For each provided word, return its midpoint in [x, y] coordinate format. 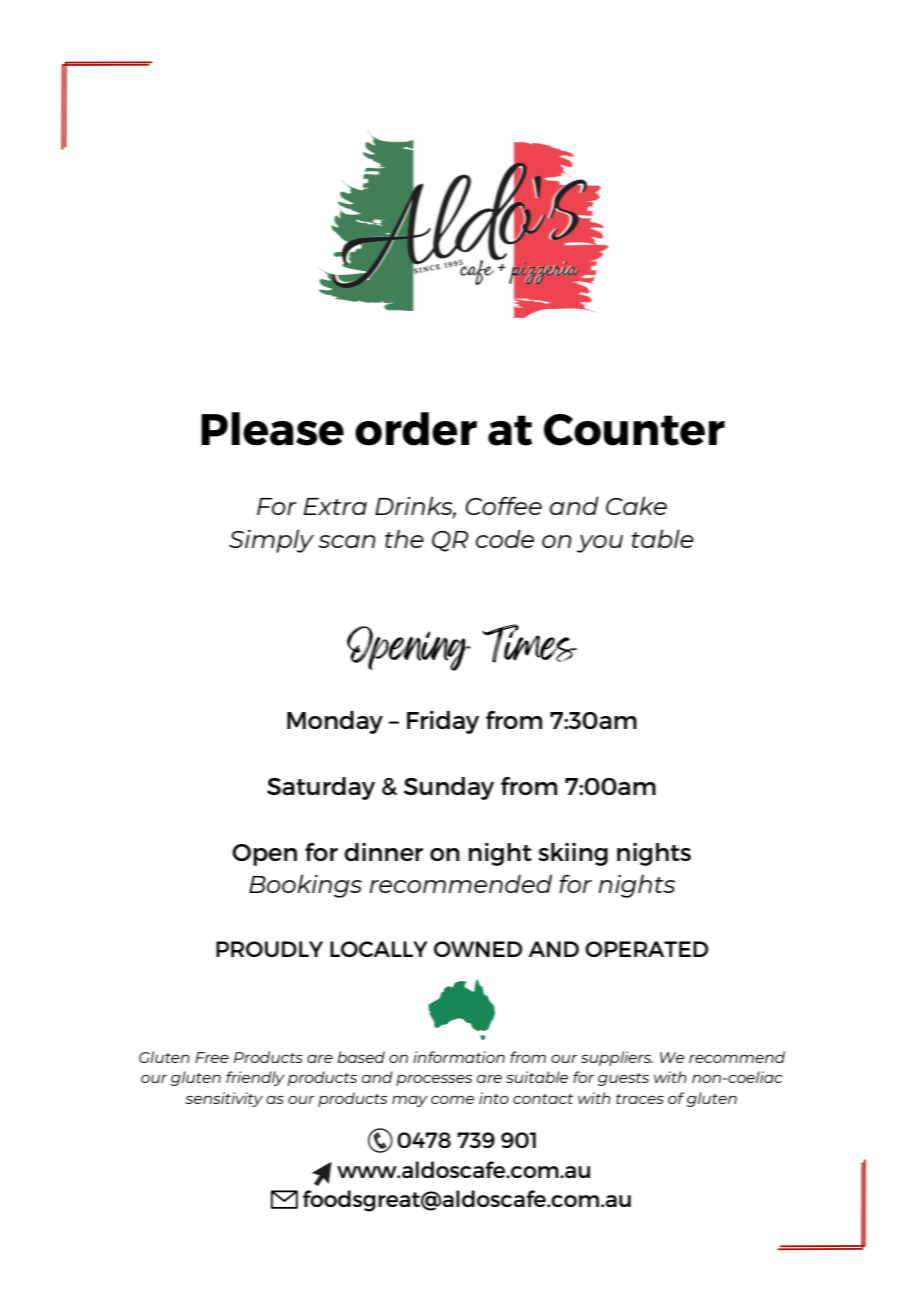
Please [272, 429]
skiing [573, 854]
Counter [634, 430]
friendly [255, 1078]
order [416, 429]
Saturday [321, 788]
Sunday [449, 788]
